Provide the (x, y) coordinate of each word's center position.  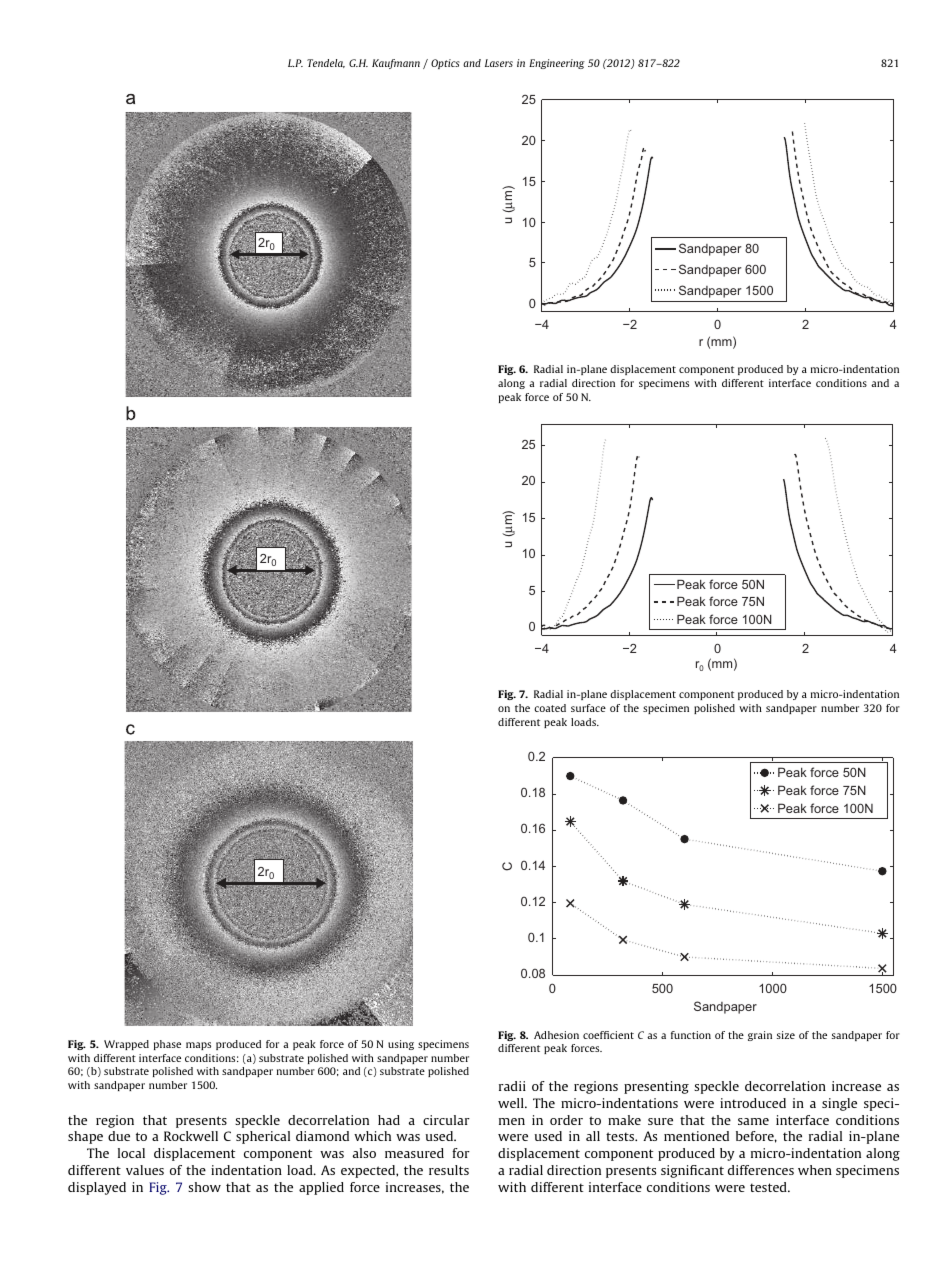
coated (550, 708)
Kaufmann (396, 64)
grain (760, 1036)
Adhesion (556, 1035)
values (145, 1170)
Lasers (499, 63)
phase (167, 1045)
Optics (445, 64)
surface (588, 708)
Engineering (557, 64)
